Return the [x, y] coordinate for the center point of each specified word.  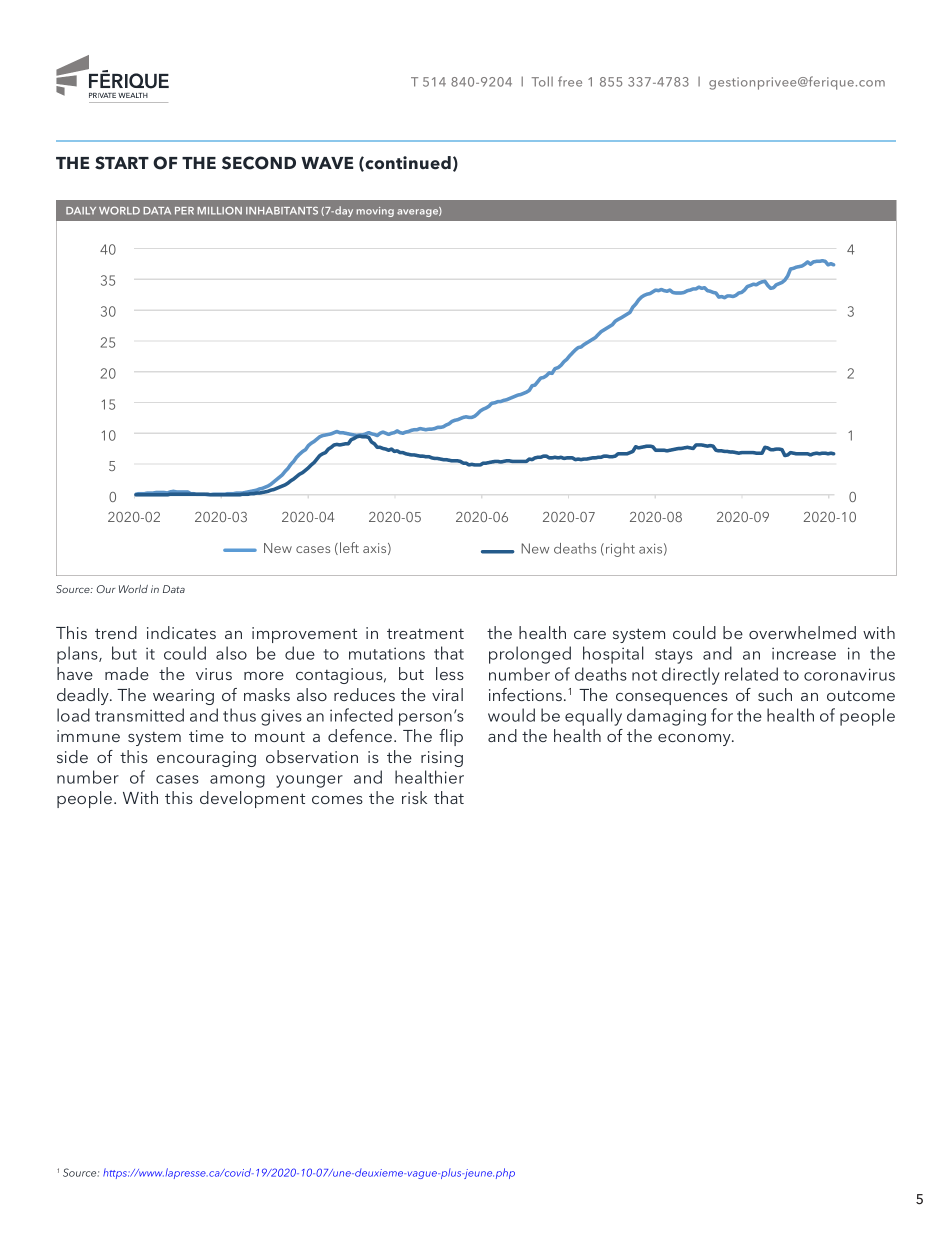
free [570, 81]
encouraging [206, 759]
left [349, 547]
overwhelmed [802, 632]
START [122, 163]
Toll [542, 81]
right [620, 550]
